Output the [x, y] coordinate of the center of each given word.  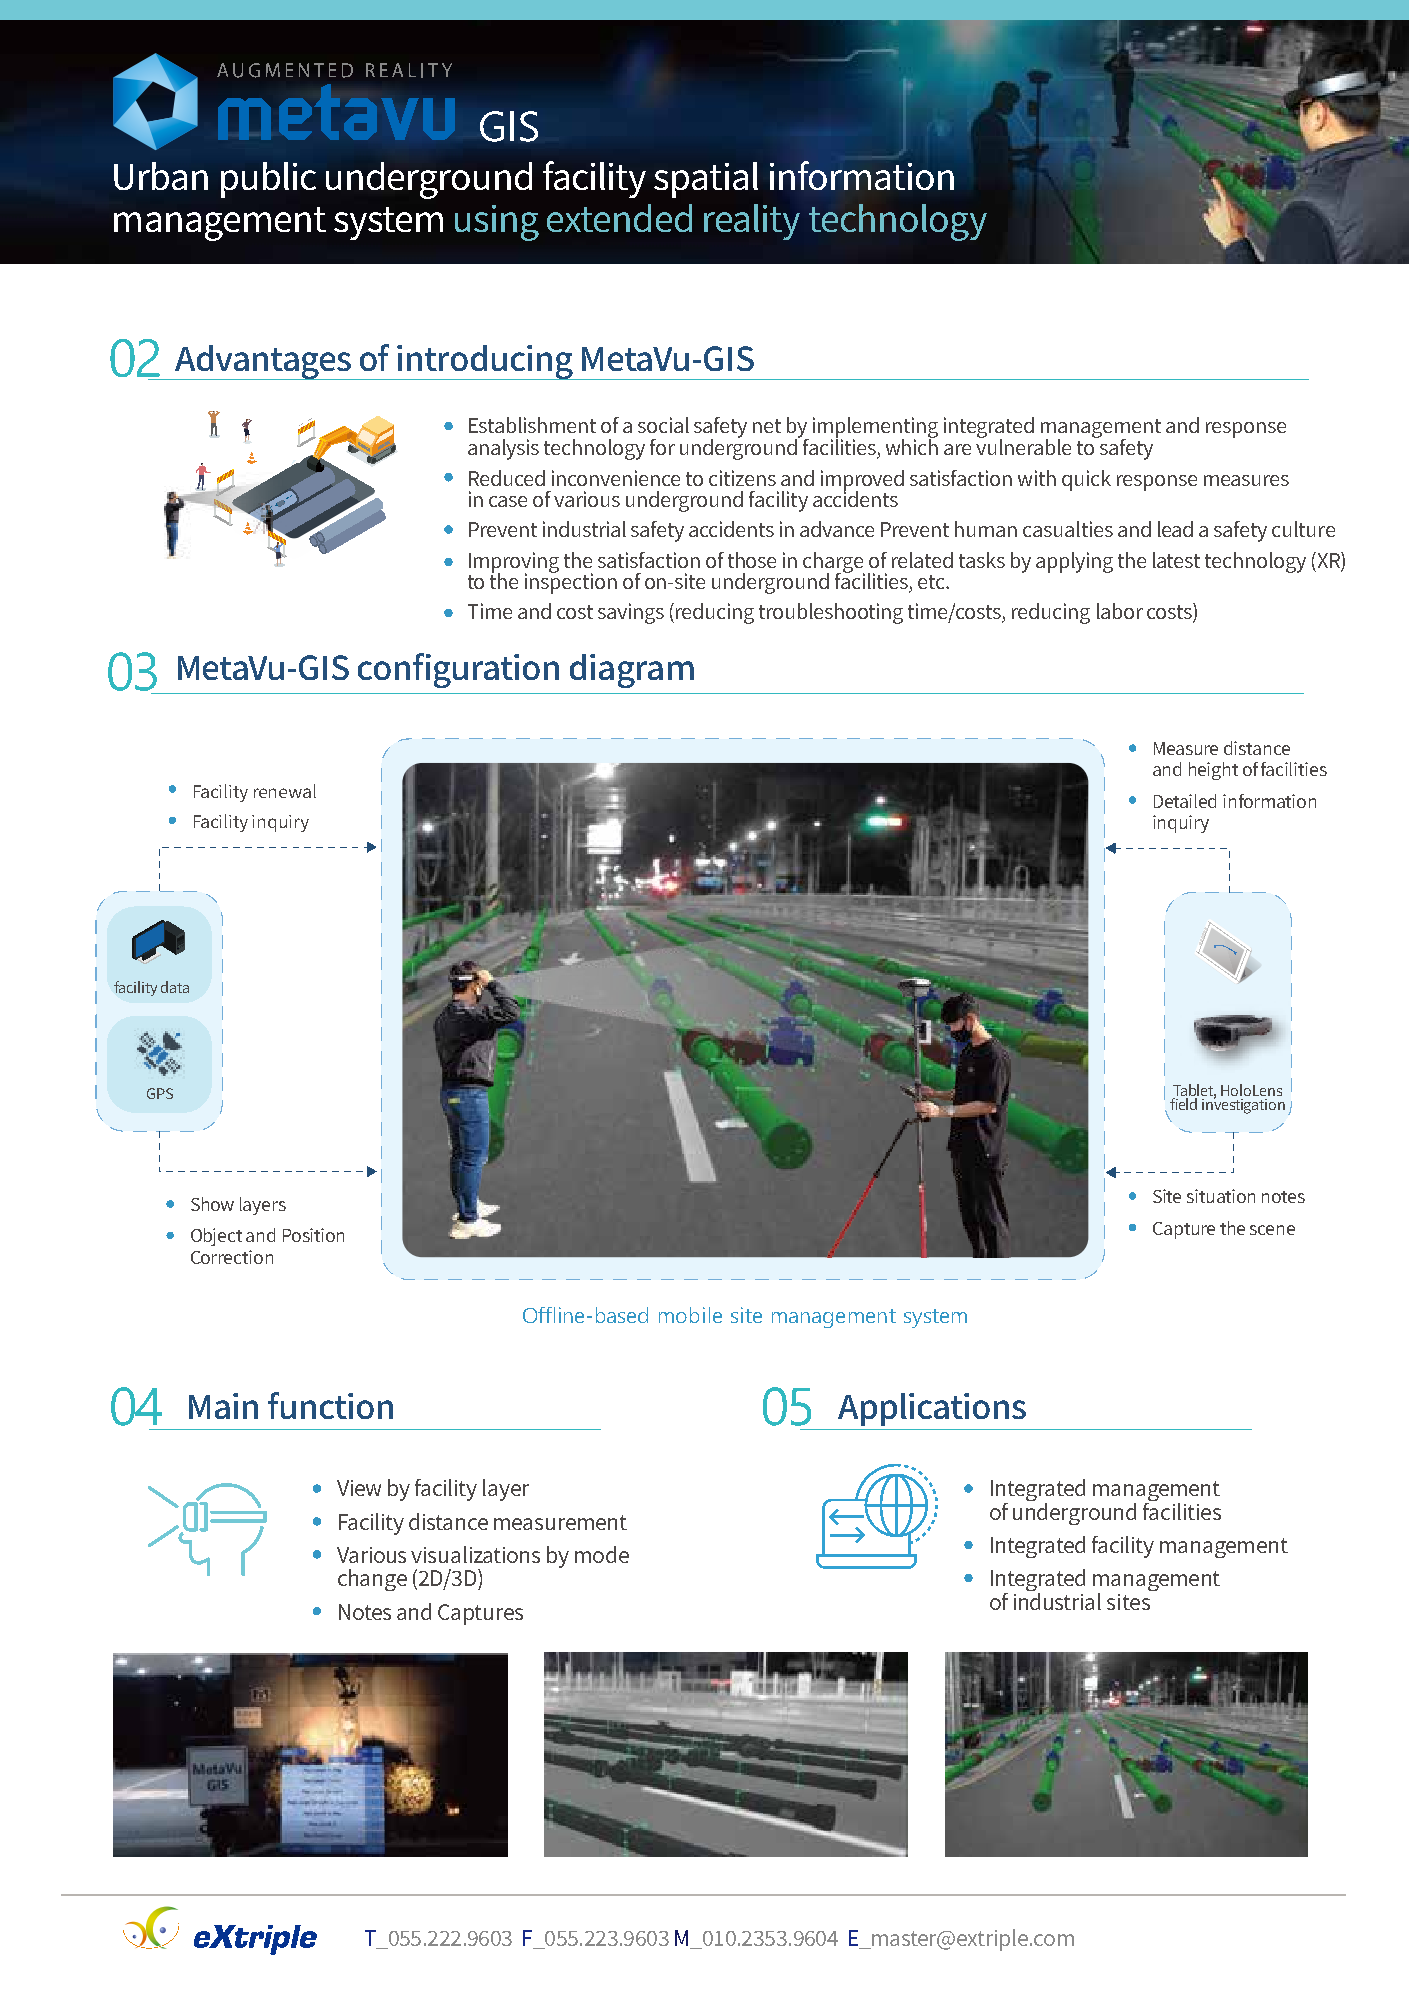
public [268, 180]
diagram [632, 671]
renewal [285, 791]
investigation [1243, 1105]
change [372, 1580]
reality [752, 222]
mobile [690, 1315]
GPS [160, 1093]
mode [602, 1554]
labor [1120, 611]
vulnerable [1023, 445]
